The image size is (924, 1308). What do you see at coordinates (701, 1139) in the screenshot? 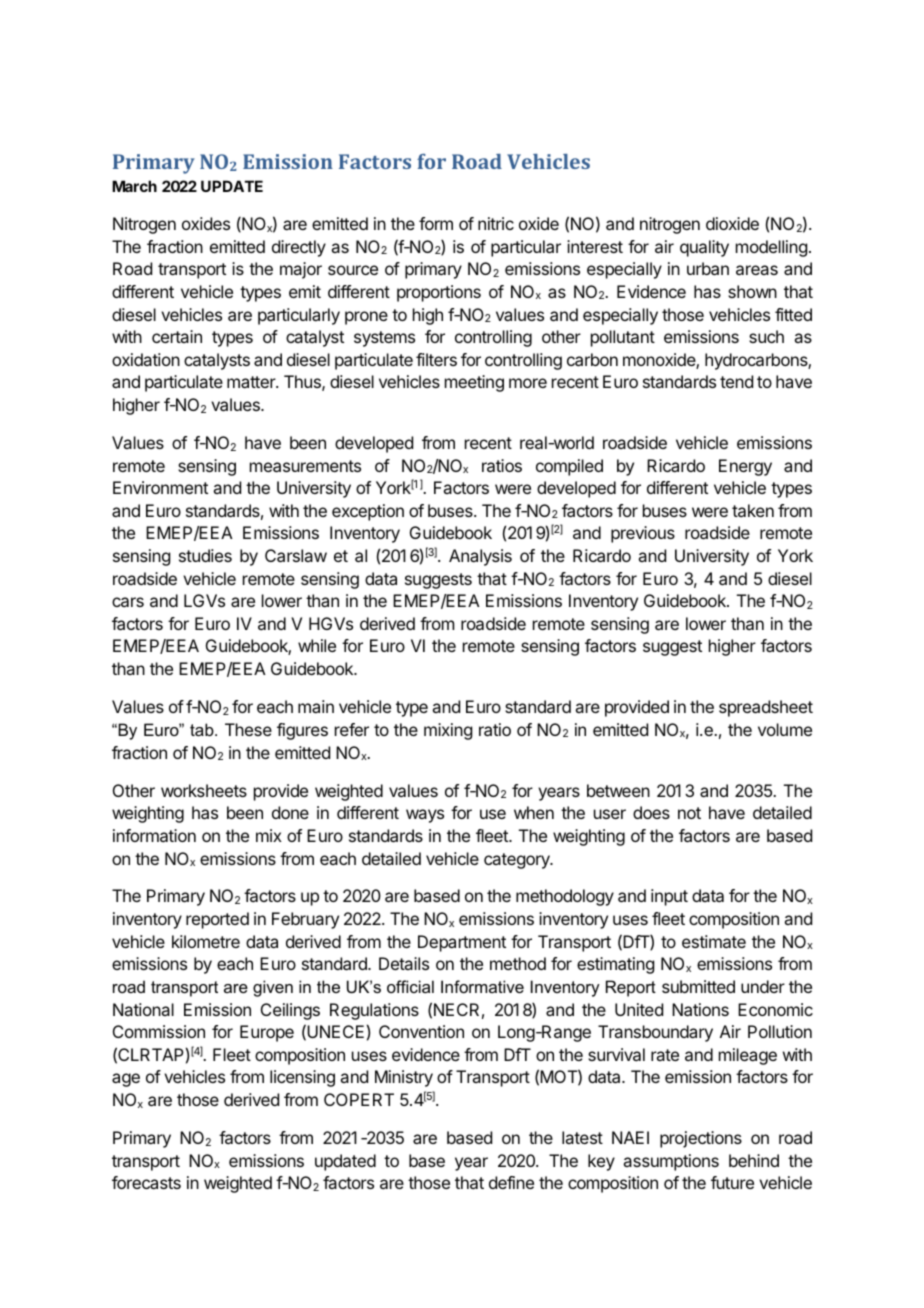
I see `projections` at bounding box center [701, 1139].
